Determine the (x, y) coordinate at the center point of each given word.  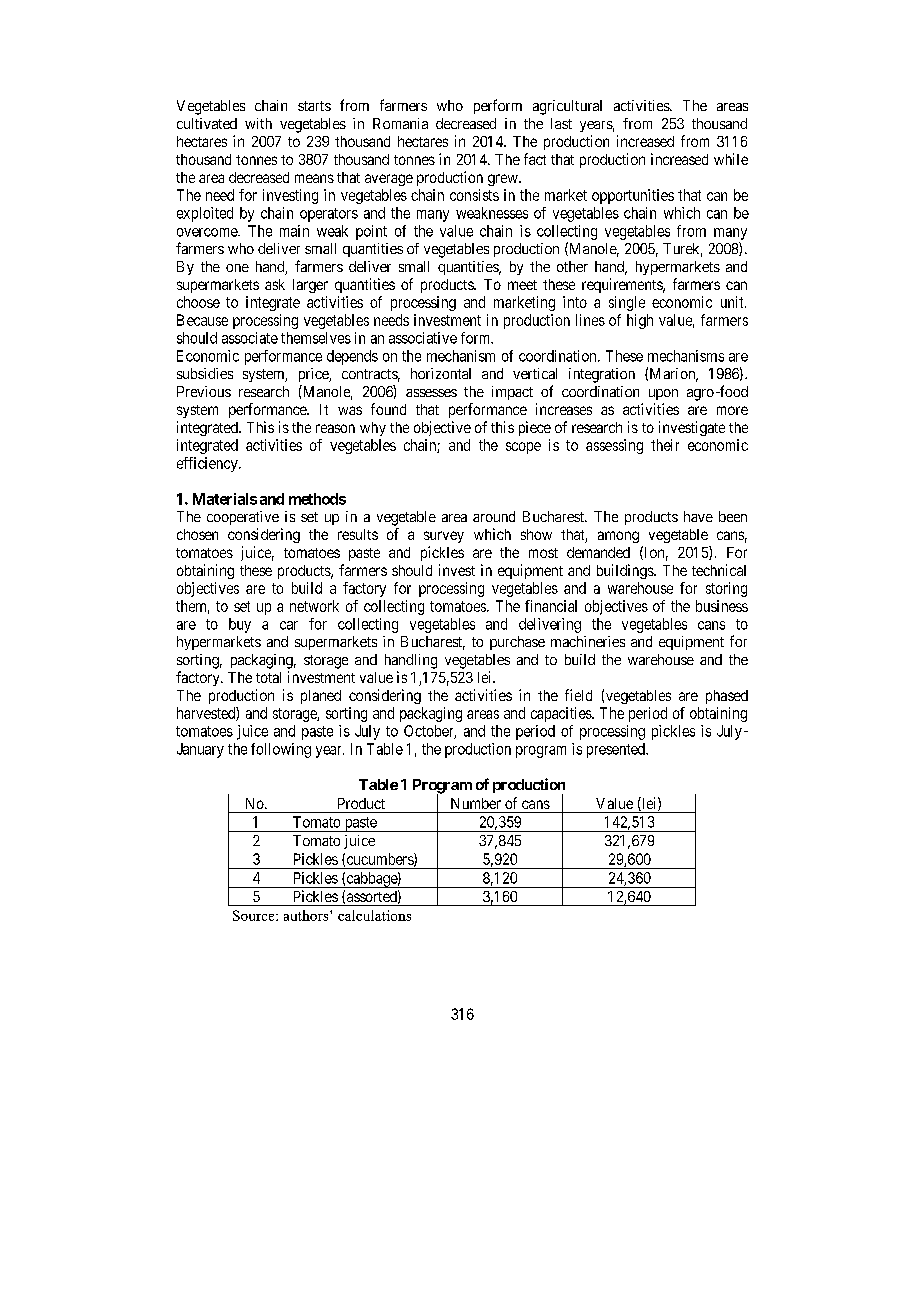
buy (240, 625)
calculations (374, 915)
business (722, 606)
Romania (400, 123)
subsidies (205, 373)
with (258, 123)
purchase (517, 643)
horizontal (441, 373)
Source (255, 915)
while (731, 159)
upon (663, 394)
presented (617, 750)
